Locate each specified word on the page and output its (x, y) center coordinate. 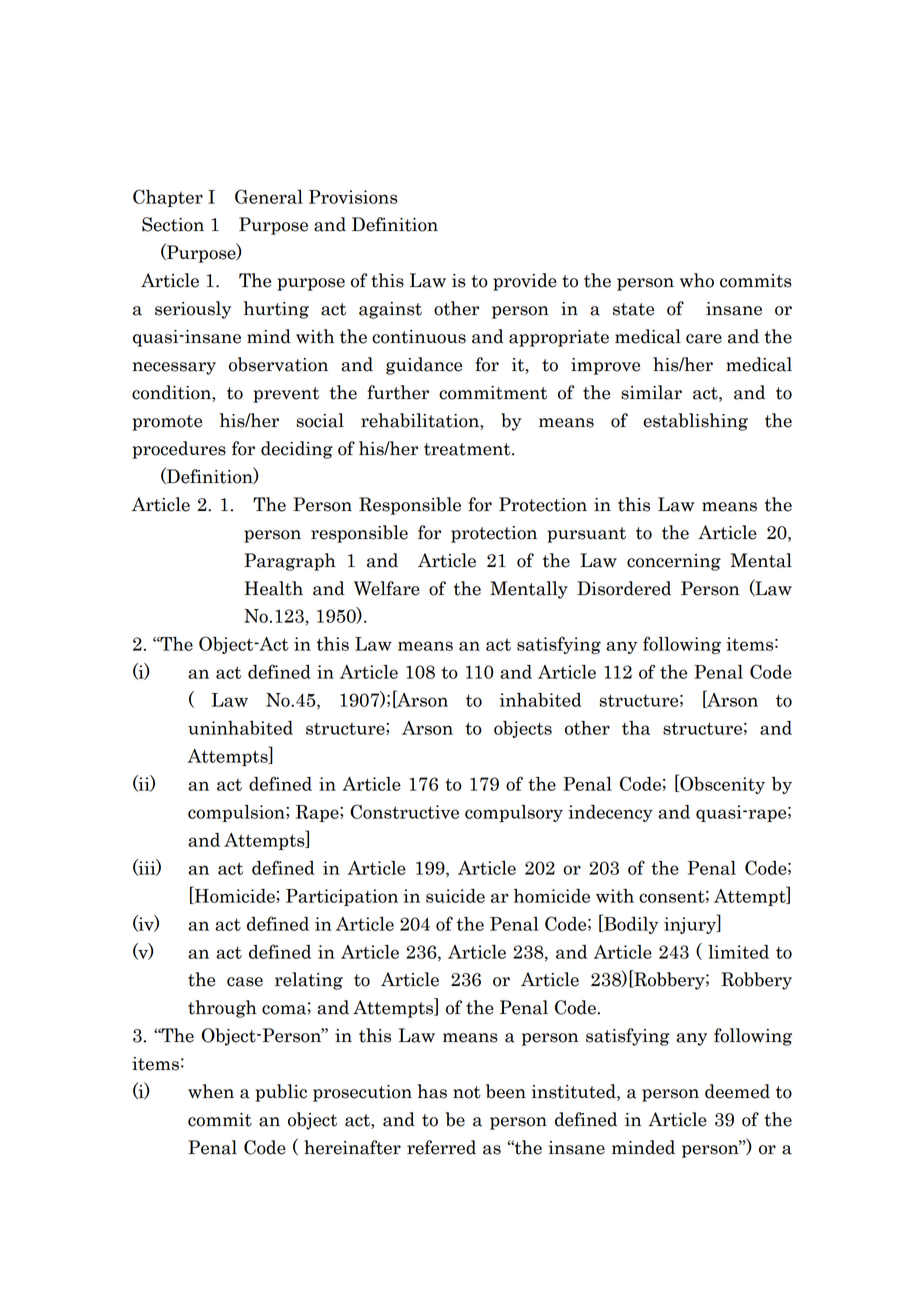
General (269, 196)
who (697, 280)
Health (274, 588)
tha (636, 728)
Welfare (387, 588)
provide (525, 282)
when (211, 1091)
